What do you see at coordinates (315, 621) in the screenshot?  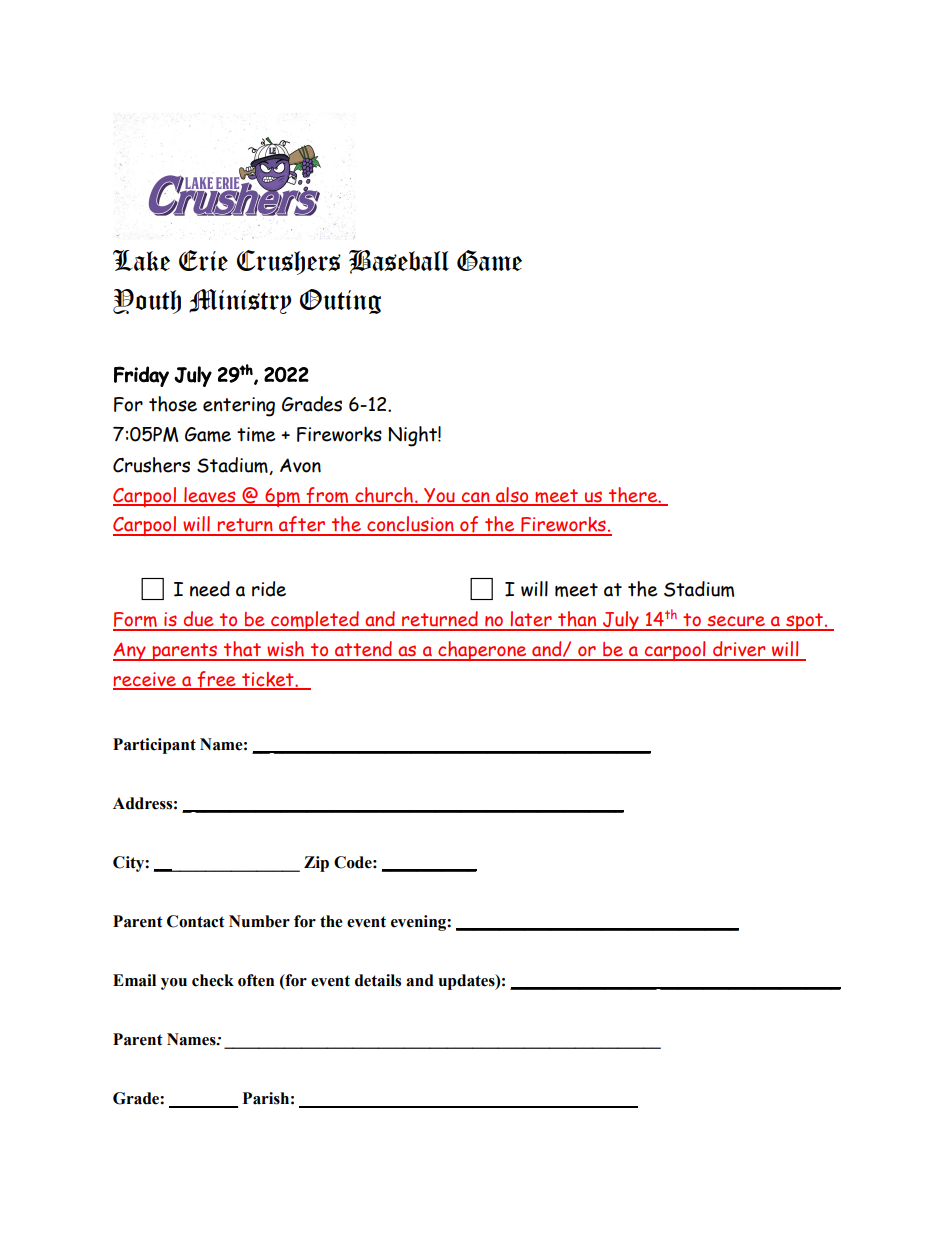 I see `completed` at bounding box center [315, 621].
